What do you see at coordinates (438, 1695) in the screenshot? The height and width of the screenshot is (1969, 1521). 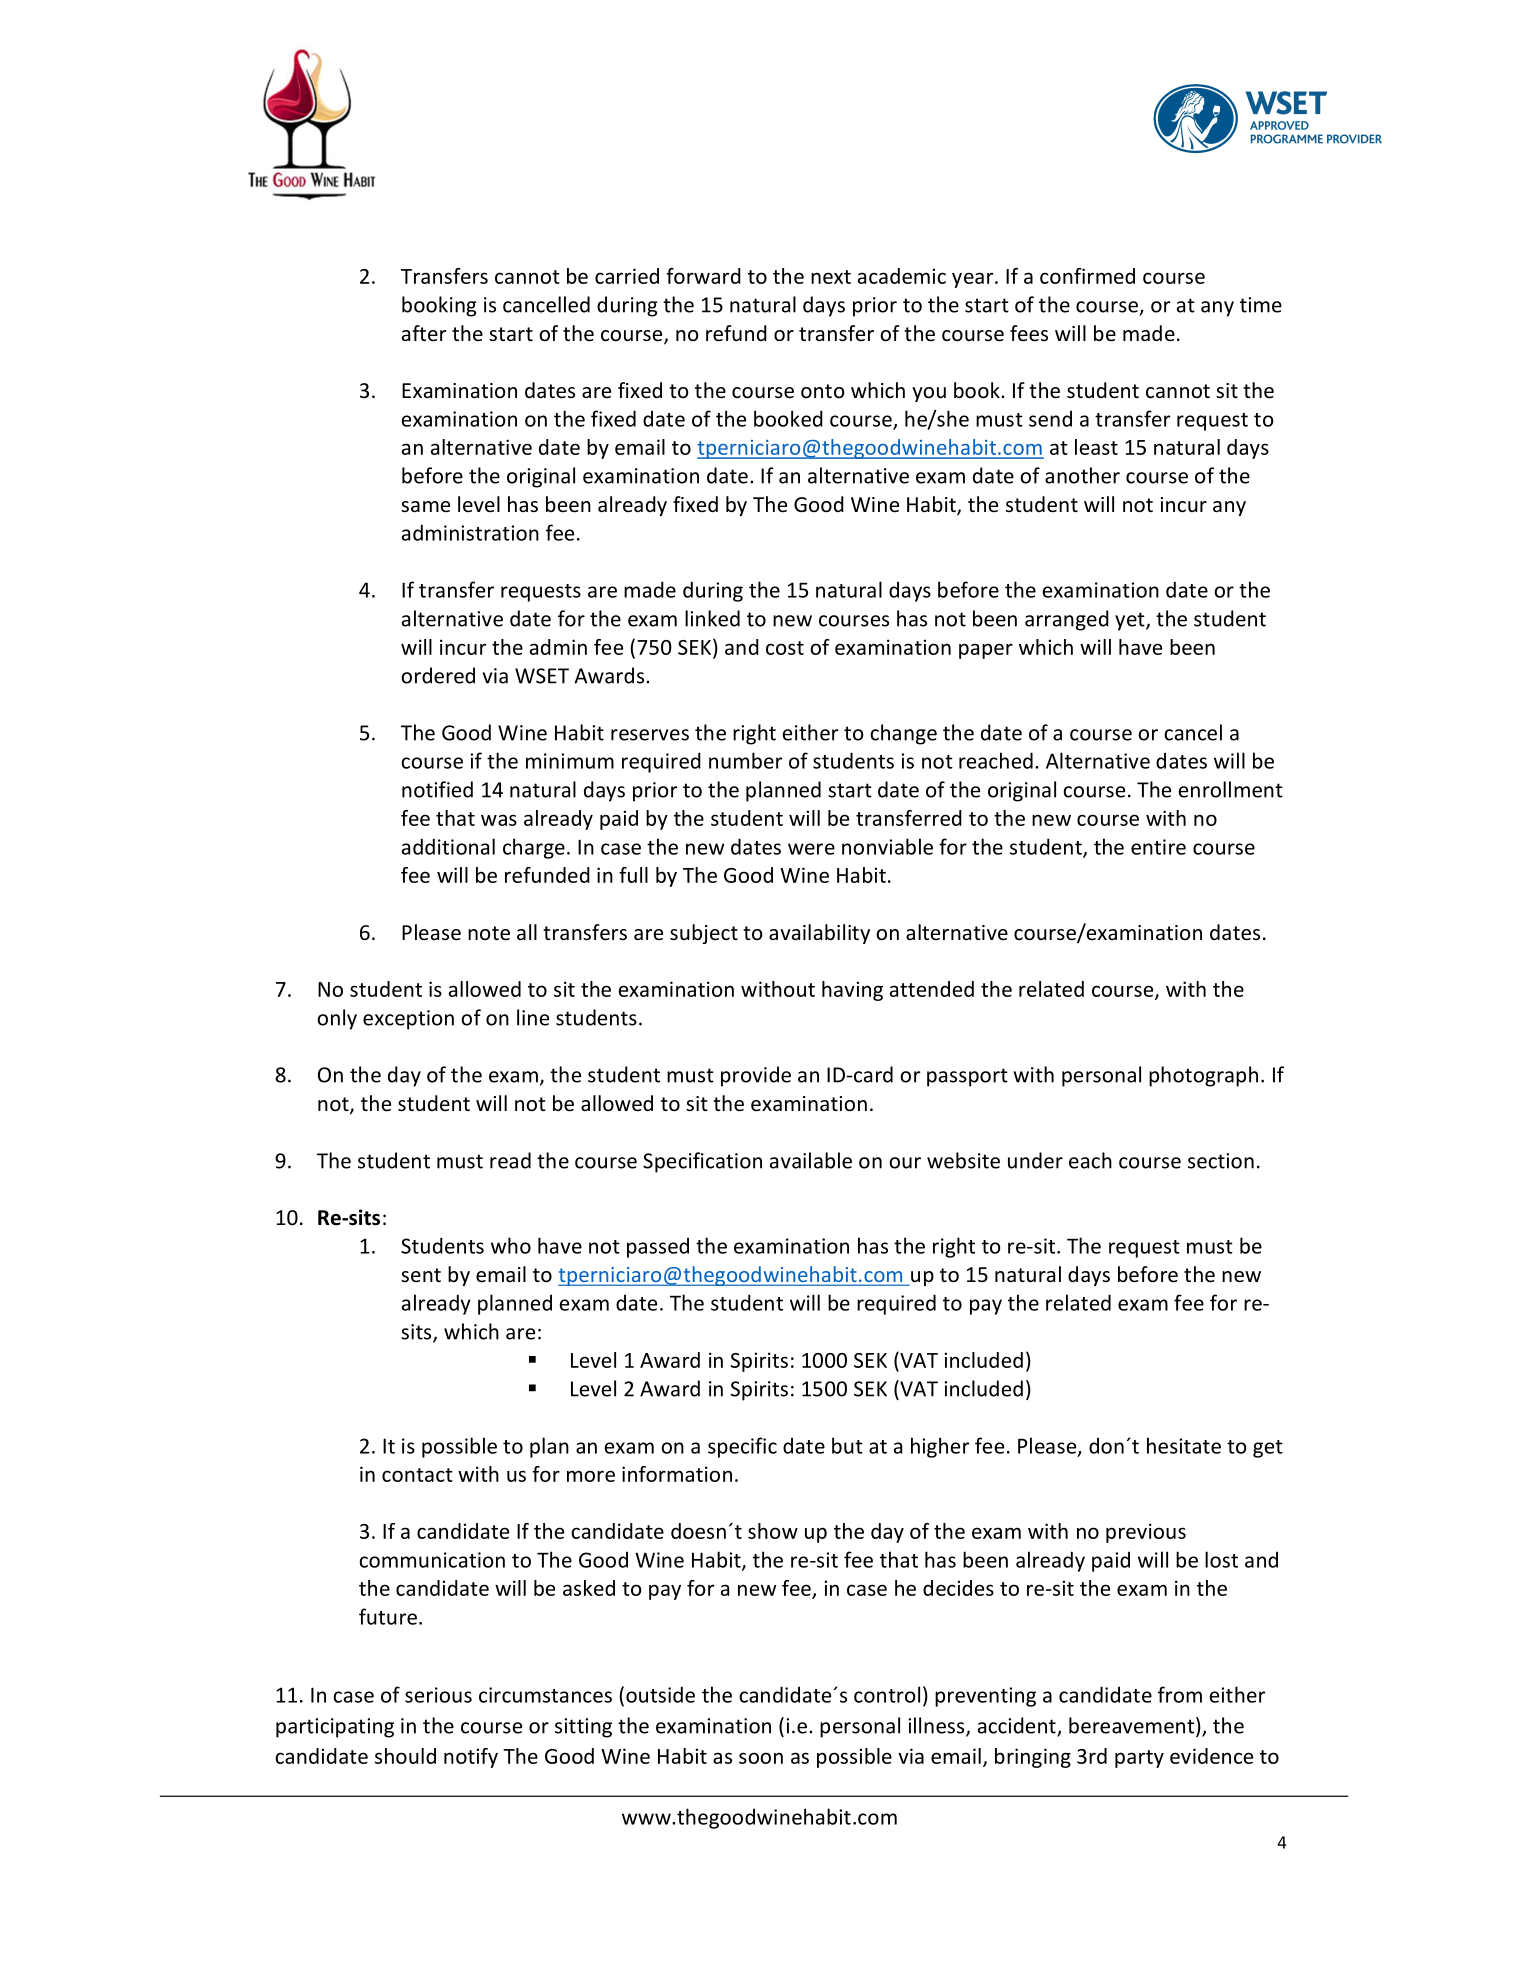 I see `serious` at bounding box center [438, 1695].
